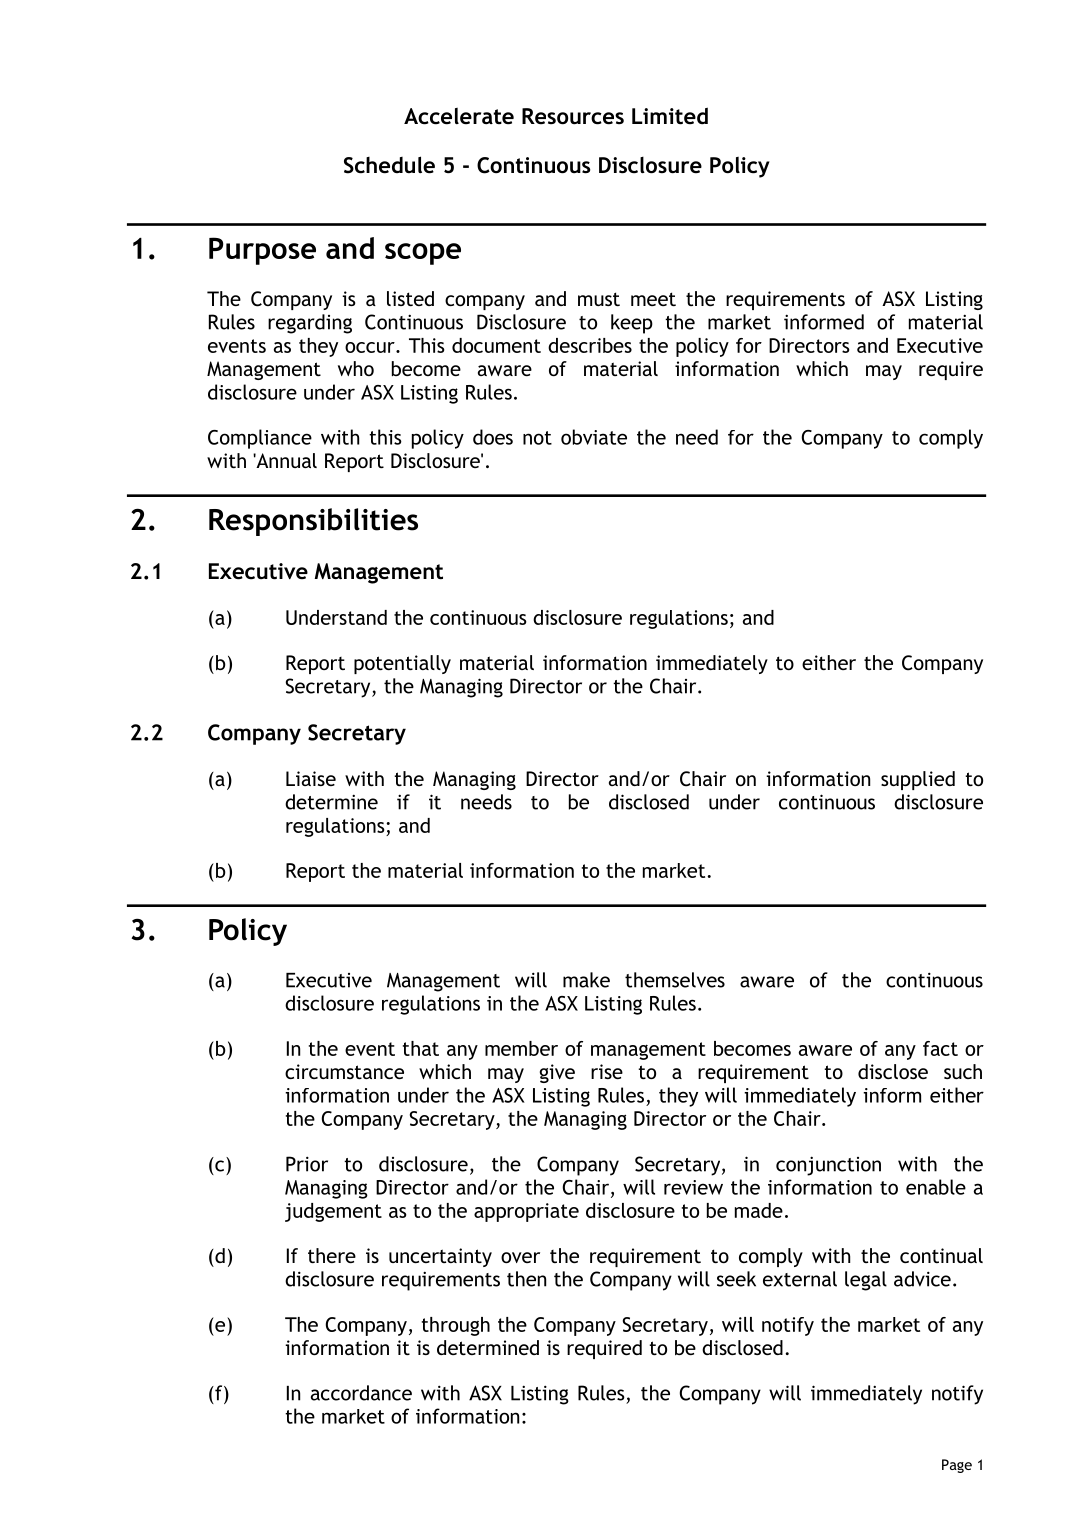 The height and width of the document is (1538, 1087). Describe the element at coordinates (573, 116) in the document. I see `Resources` at that location.
